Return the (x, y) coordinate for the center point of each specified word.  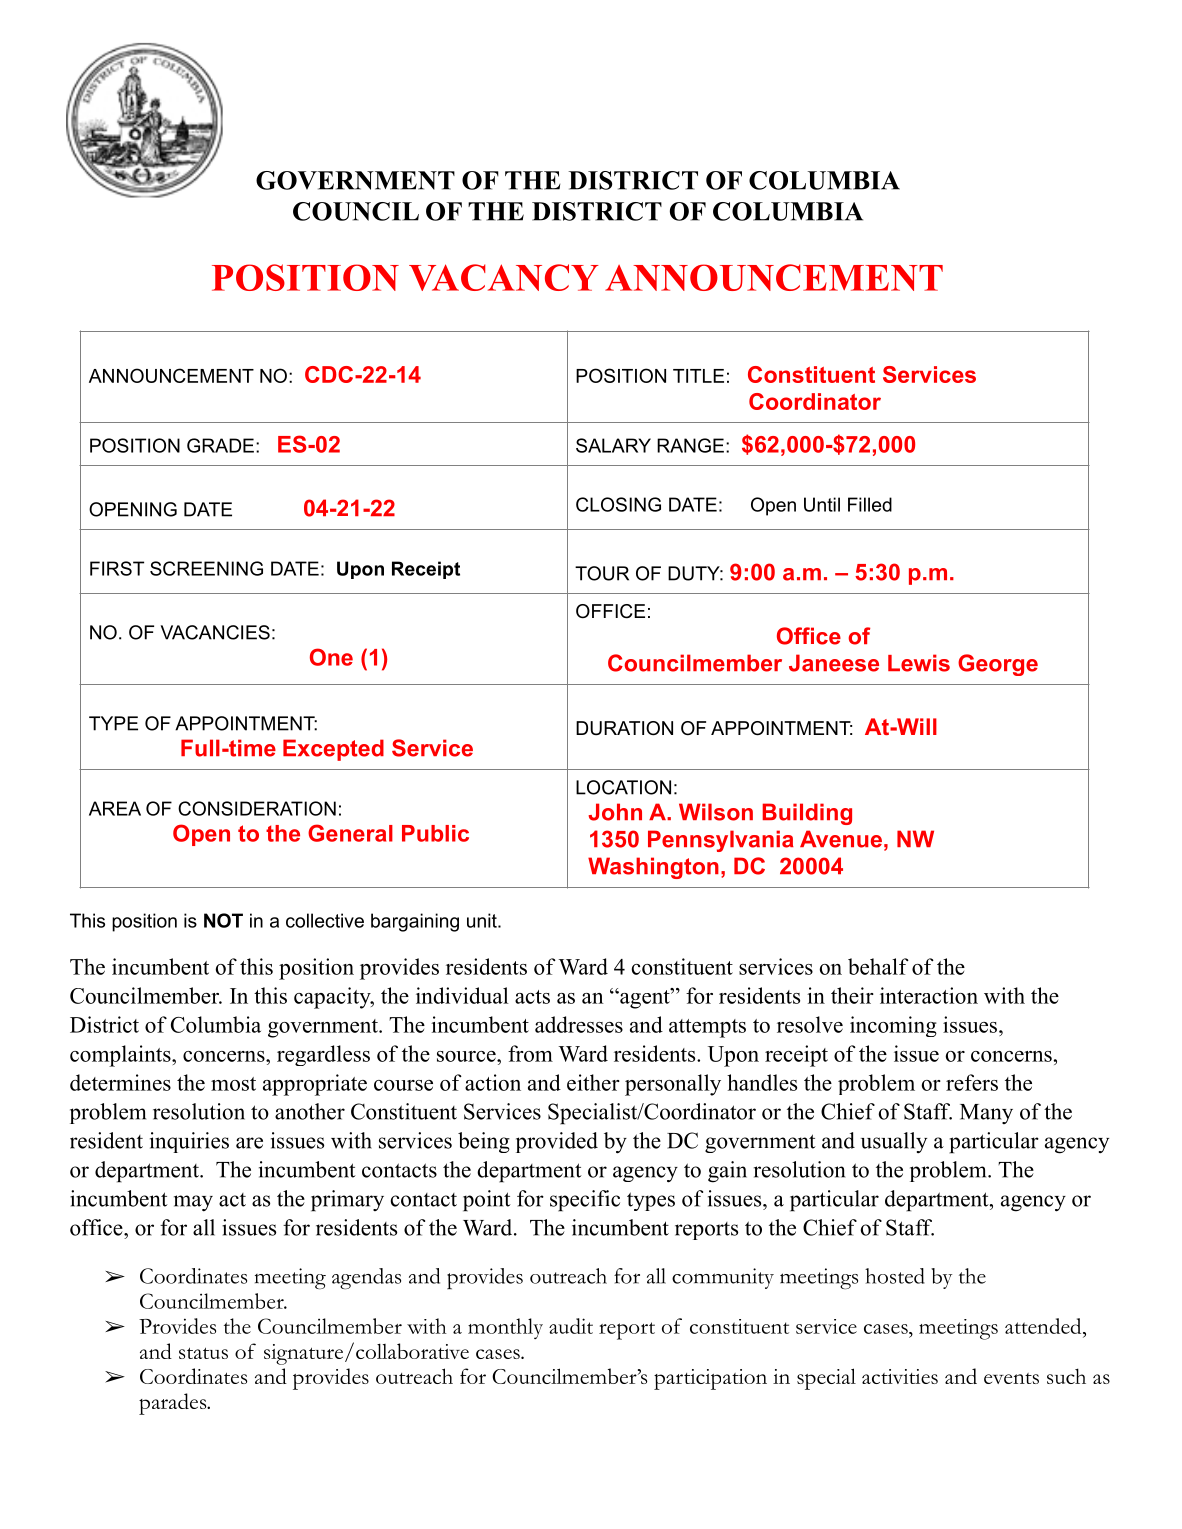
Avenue (841, 839)
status (203, 1353)
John (615, 812)
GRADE (220, 445)
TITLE (698, 376)
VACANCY (504, 277)
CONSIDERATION (257, 808)
